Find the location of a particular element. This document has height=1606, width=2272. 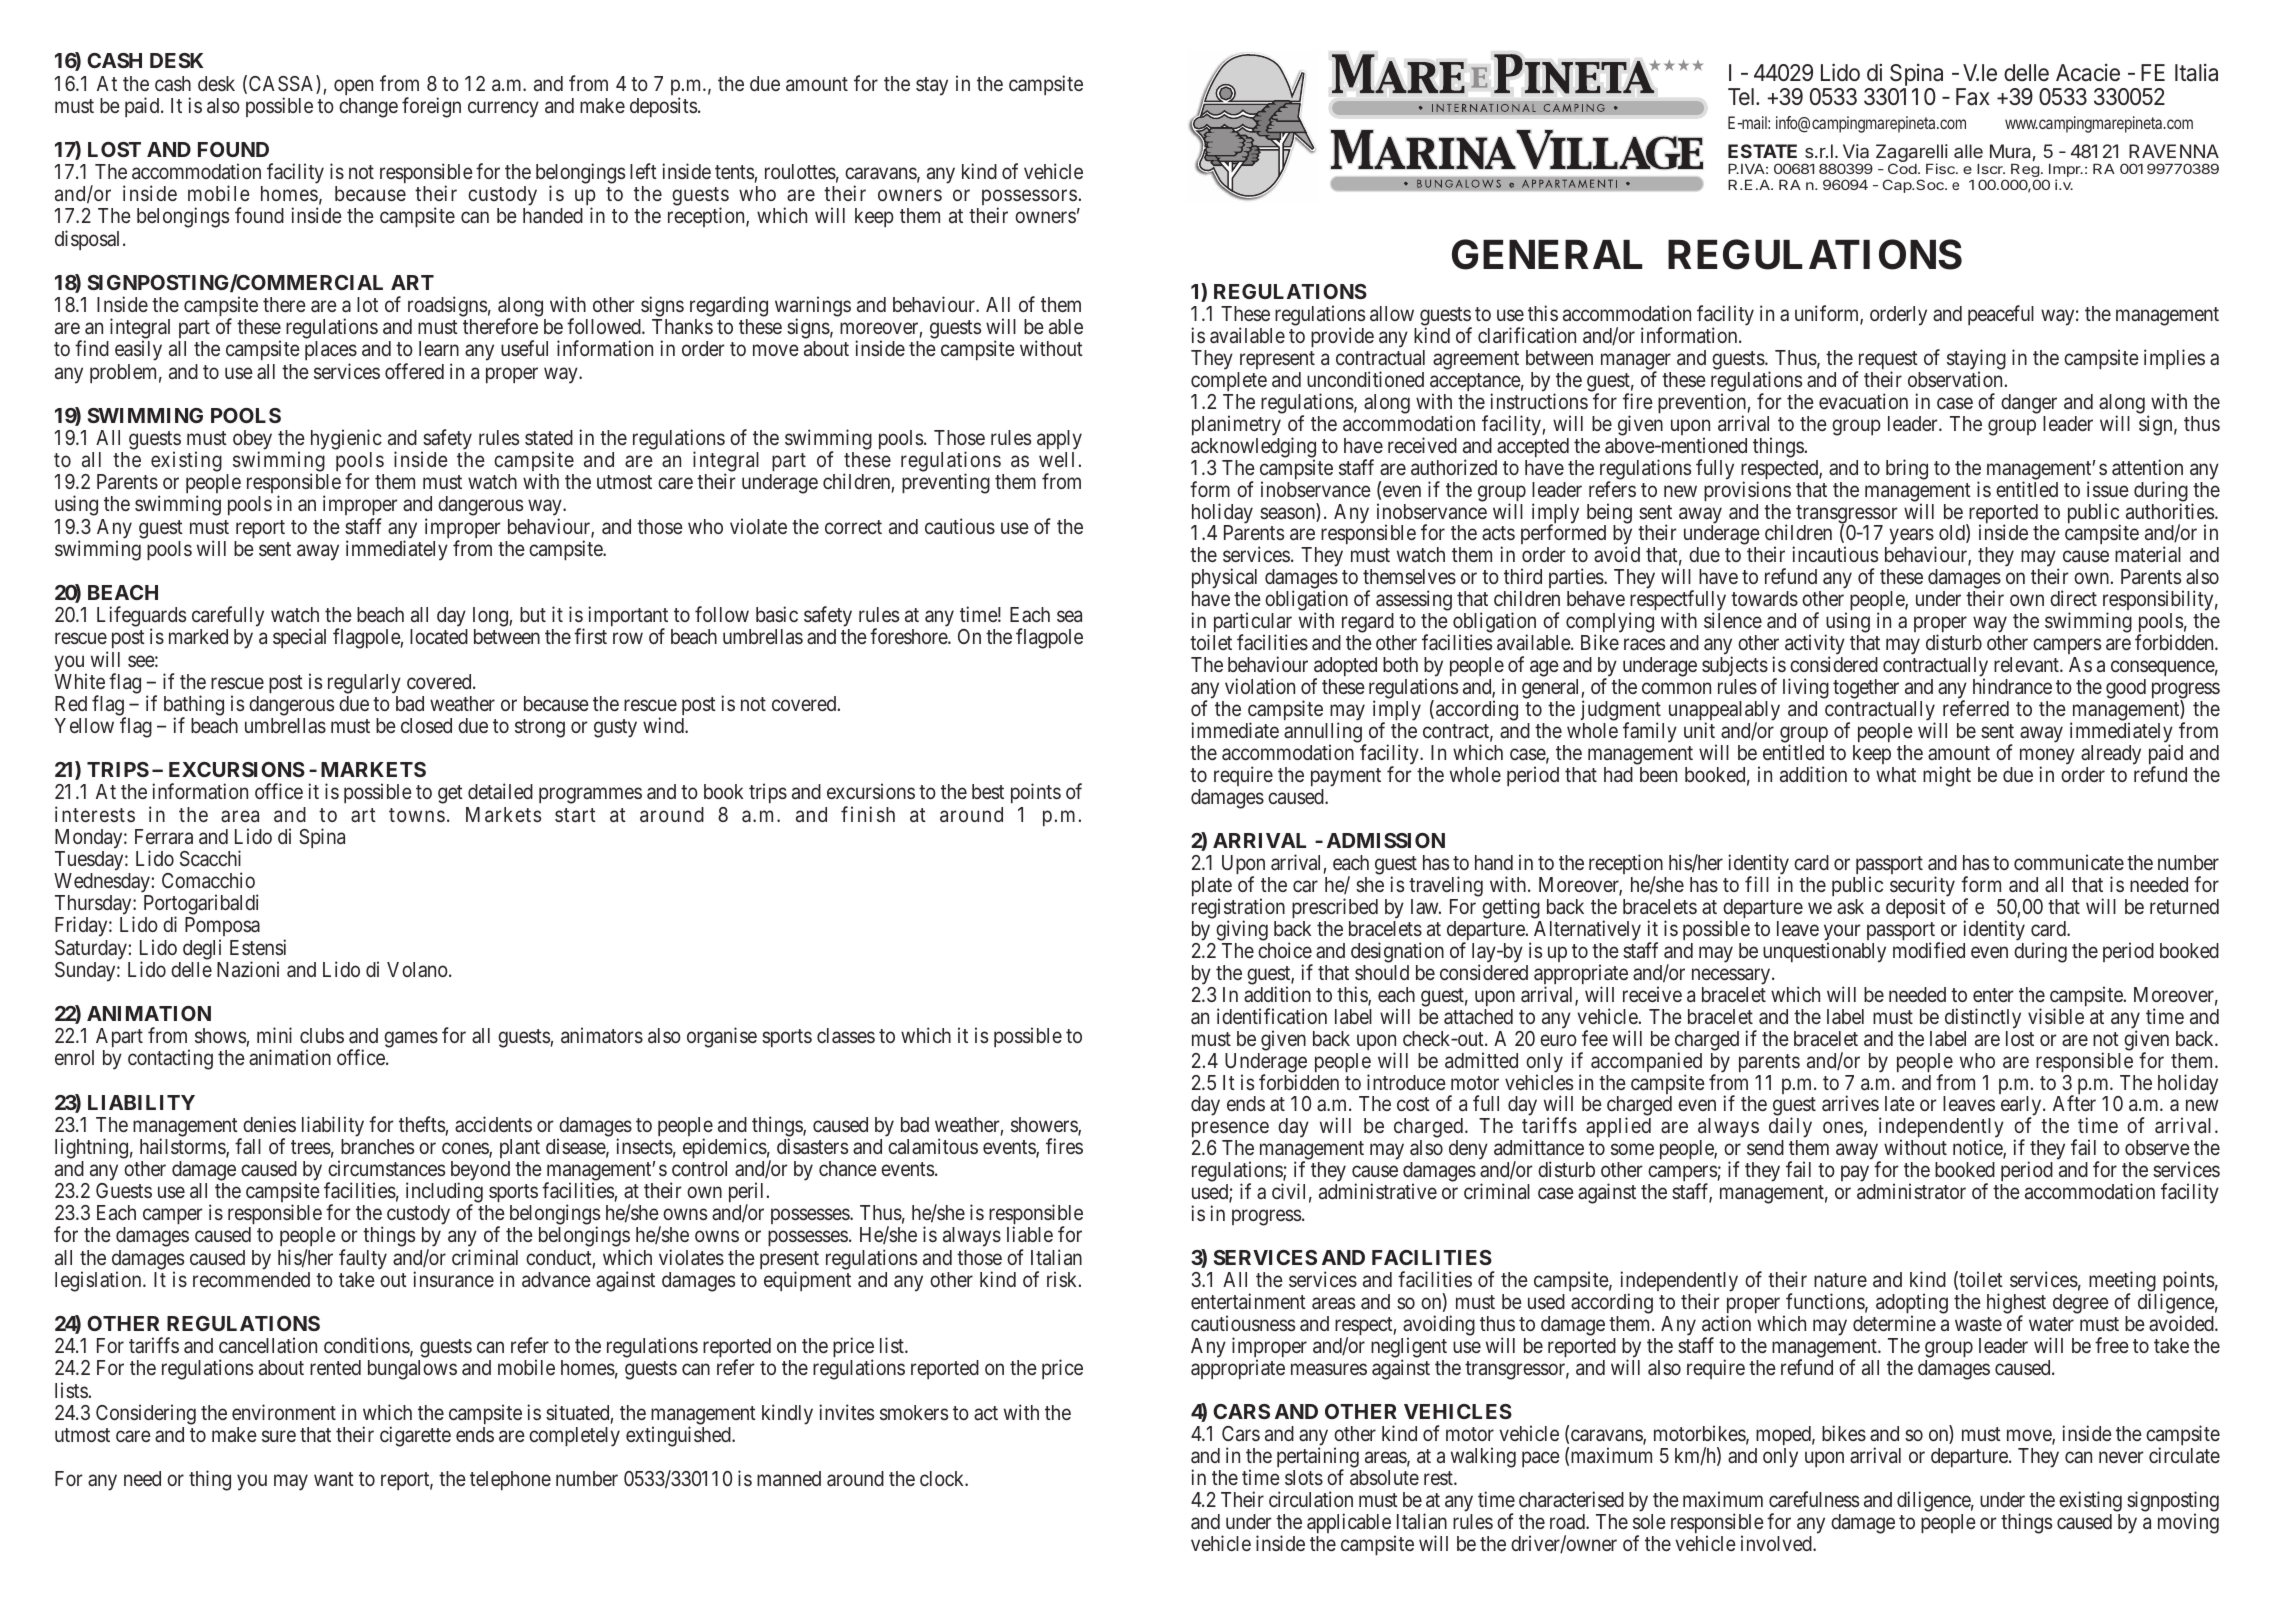

alle is located at coordinates (1968, 151).
